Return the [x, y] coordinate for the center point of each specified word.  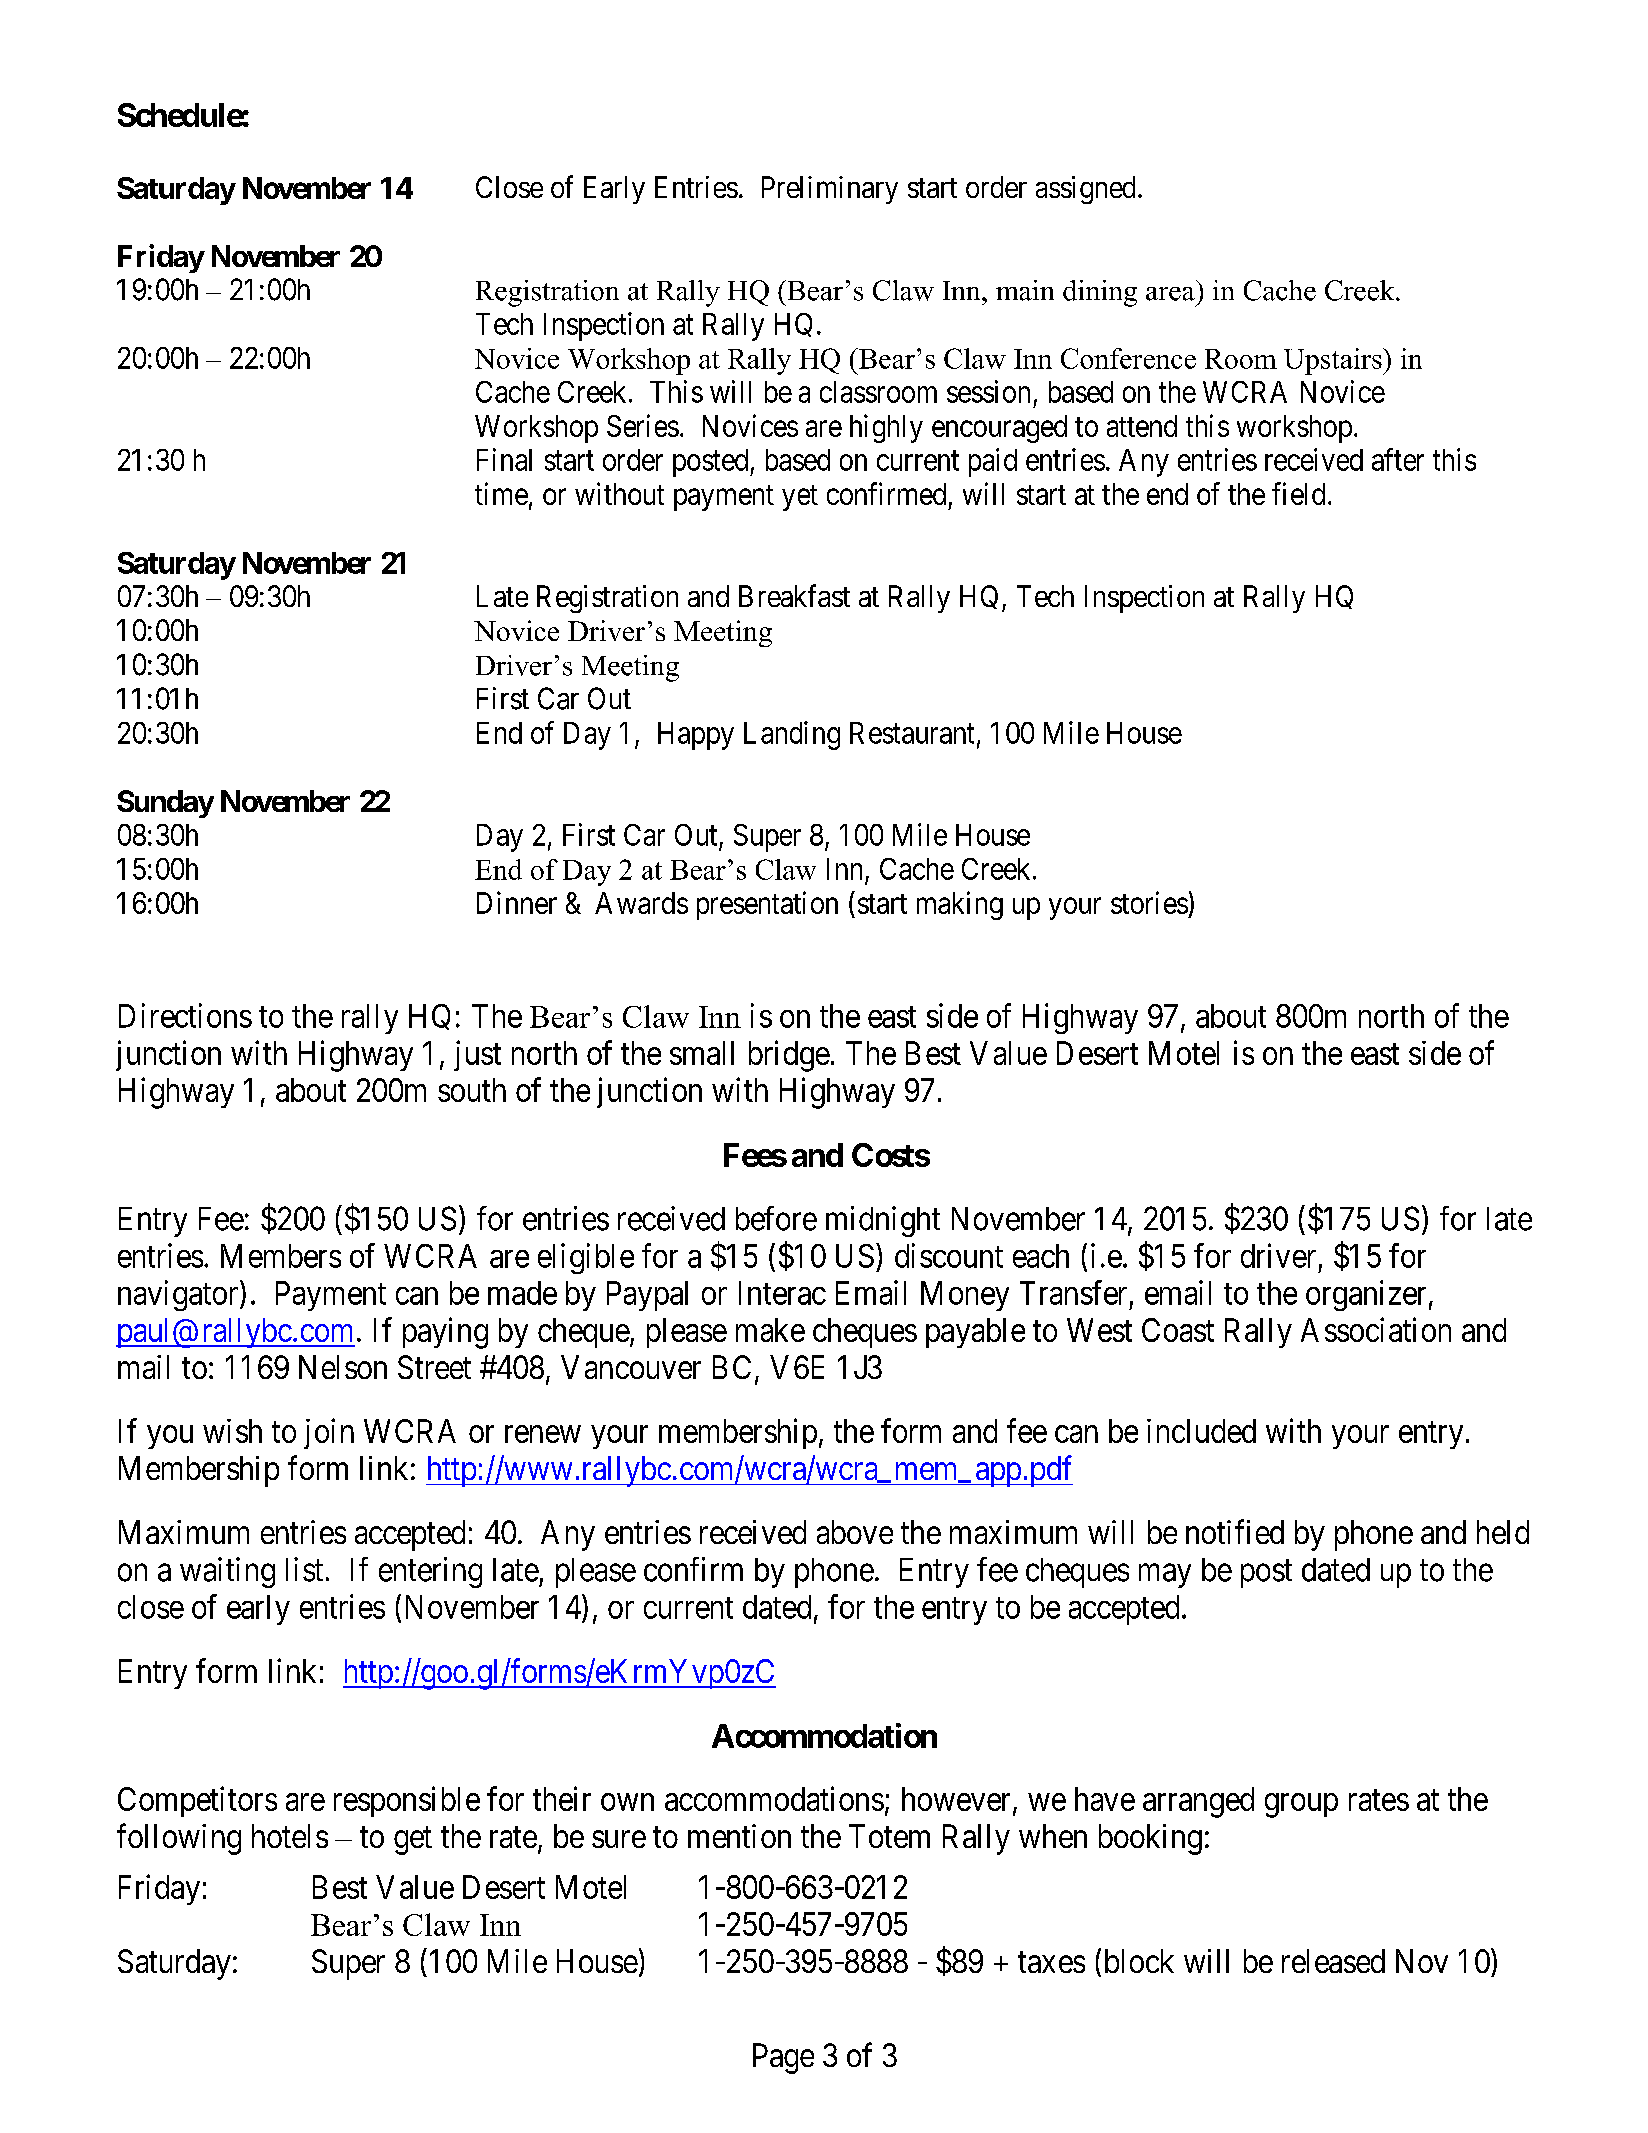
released [1333, 1961]
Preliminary [830, 190]
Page [783, 2058]
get [413, 1841]
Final [504, 459]
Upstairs [1334, 361]
